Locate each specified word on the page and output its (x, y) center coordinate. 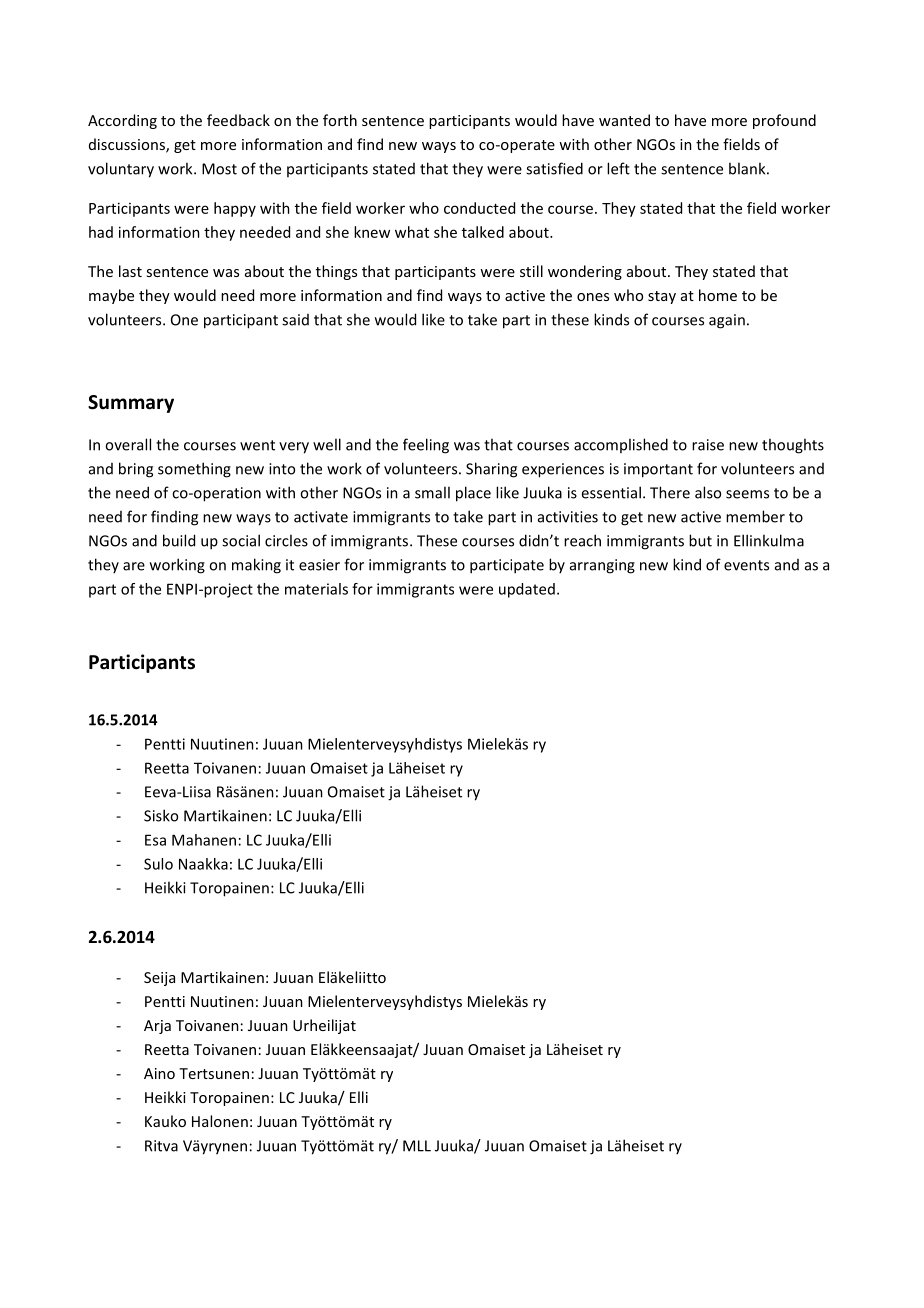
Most (219, 169)
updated (527, 590)
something (194, 470)
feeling (426, 446)
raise (708, 445)
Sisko (161, 815)
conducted (479, 208)
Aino (159, 1073)
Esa (155, 840)
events (746, 565)
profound (784, 121)
